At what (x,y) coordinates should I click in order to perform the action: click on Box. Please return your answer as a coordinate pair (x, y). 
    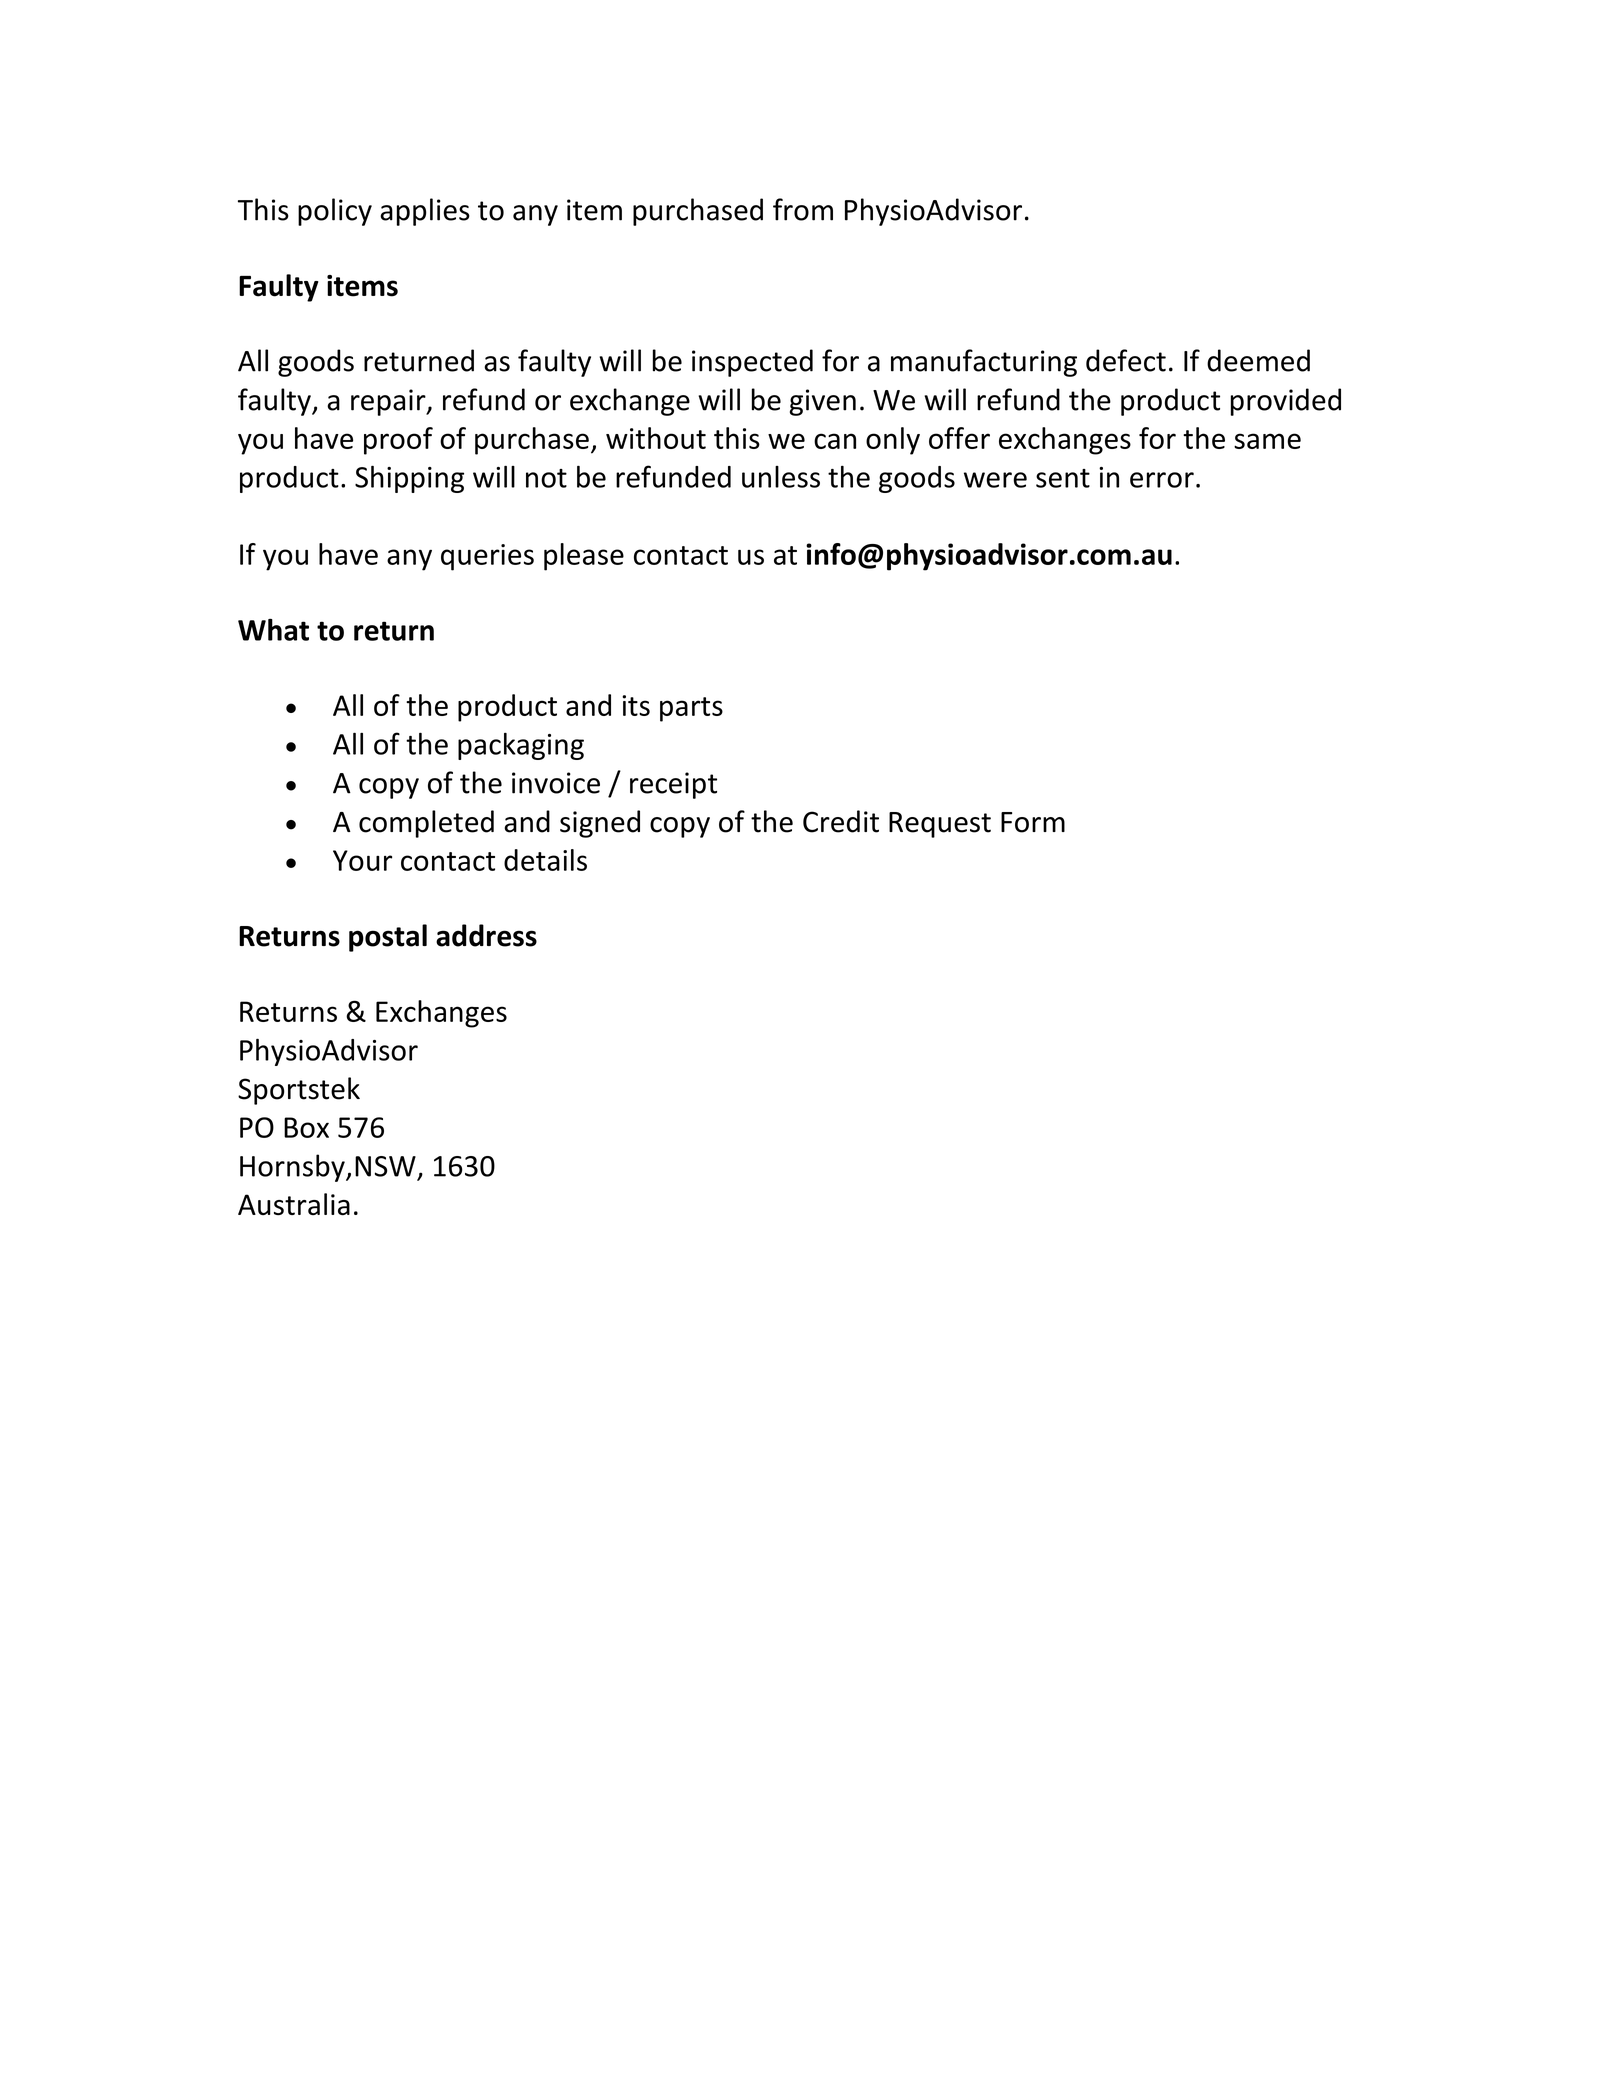
    Looking at the image, I should click on (306, 1127).
